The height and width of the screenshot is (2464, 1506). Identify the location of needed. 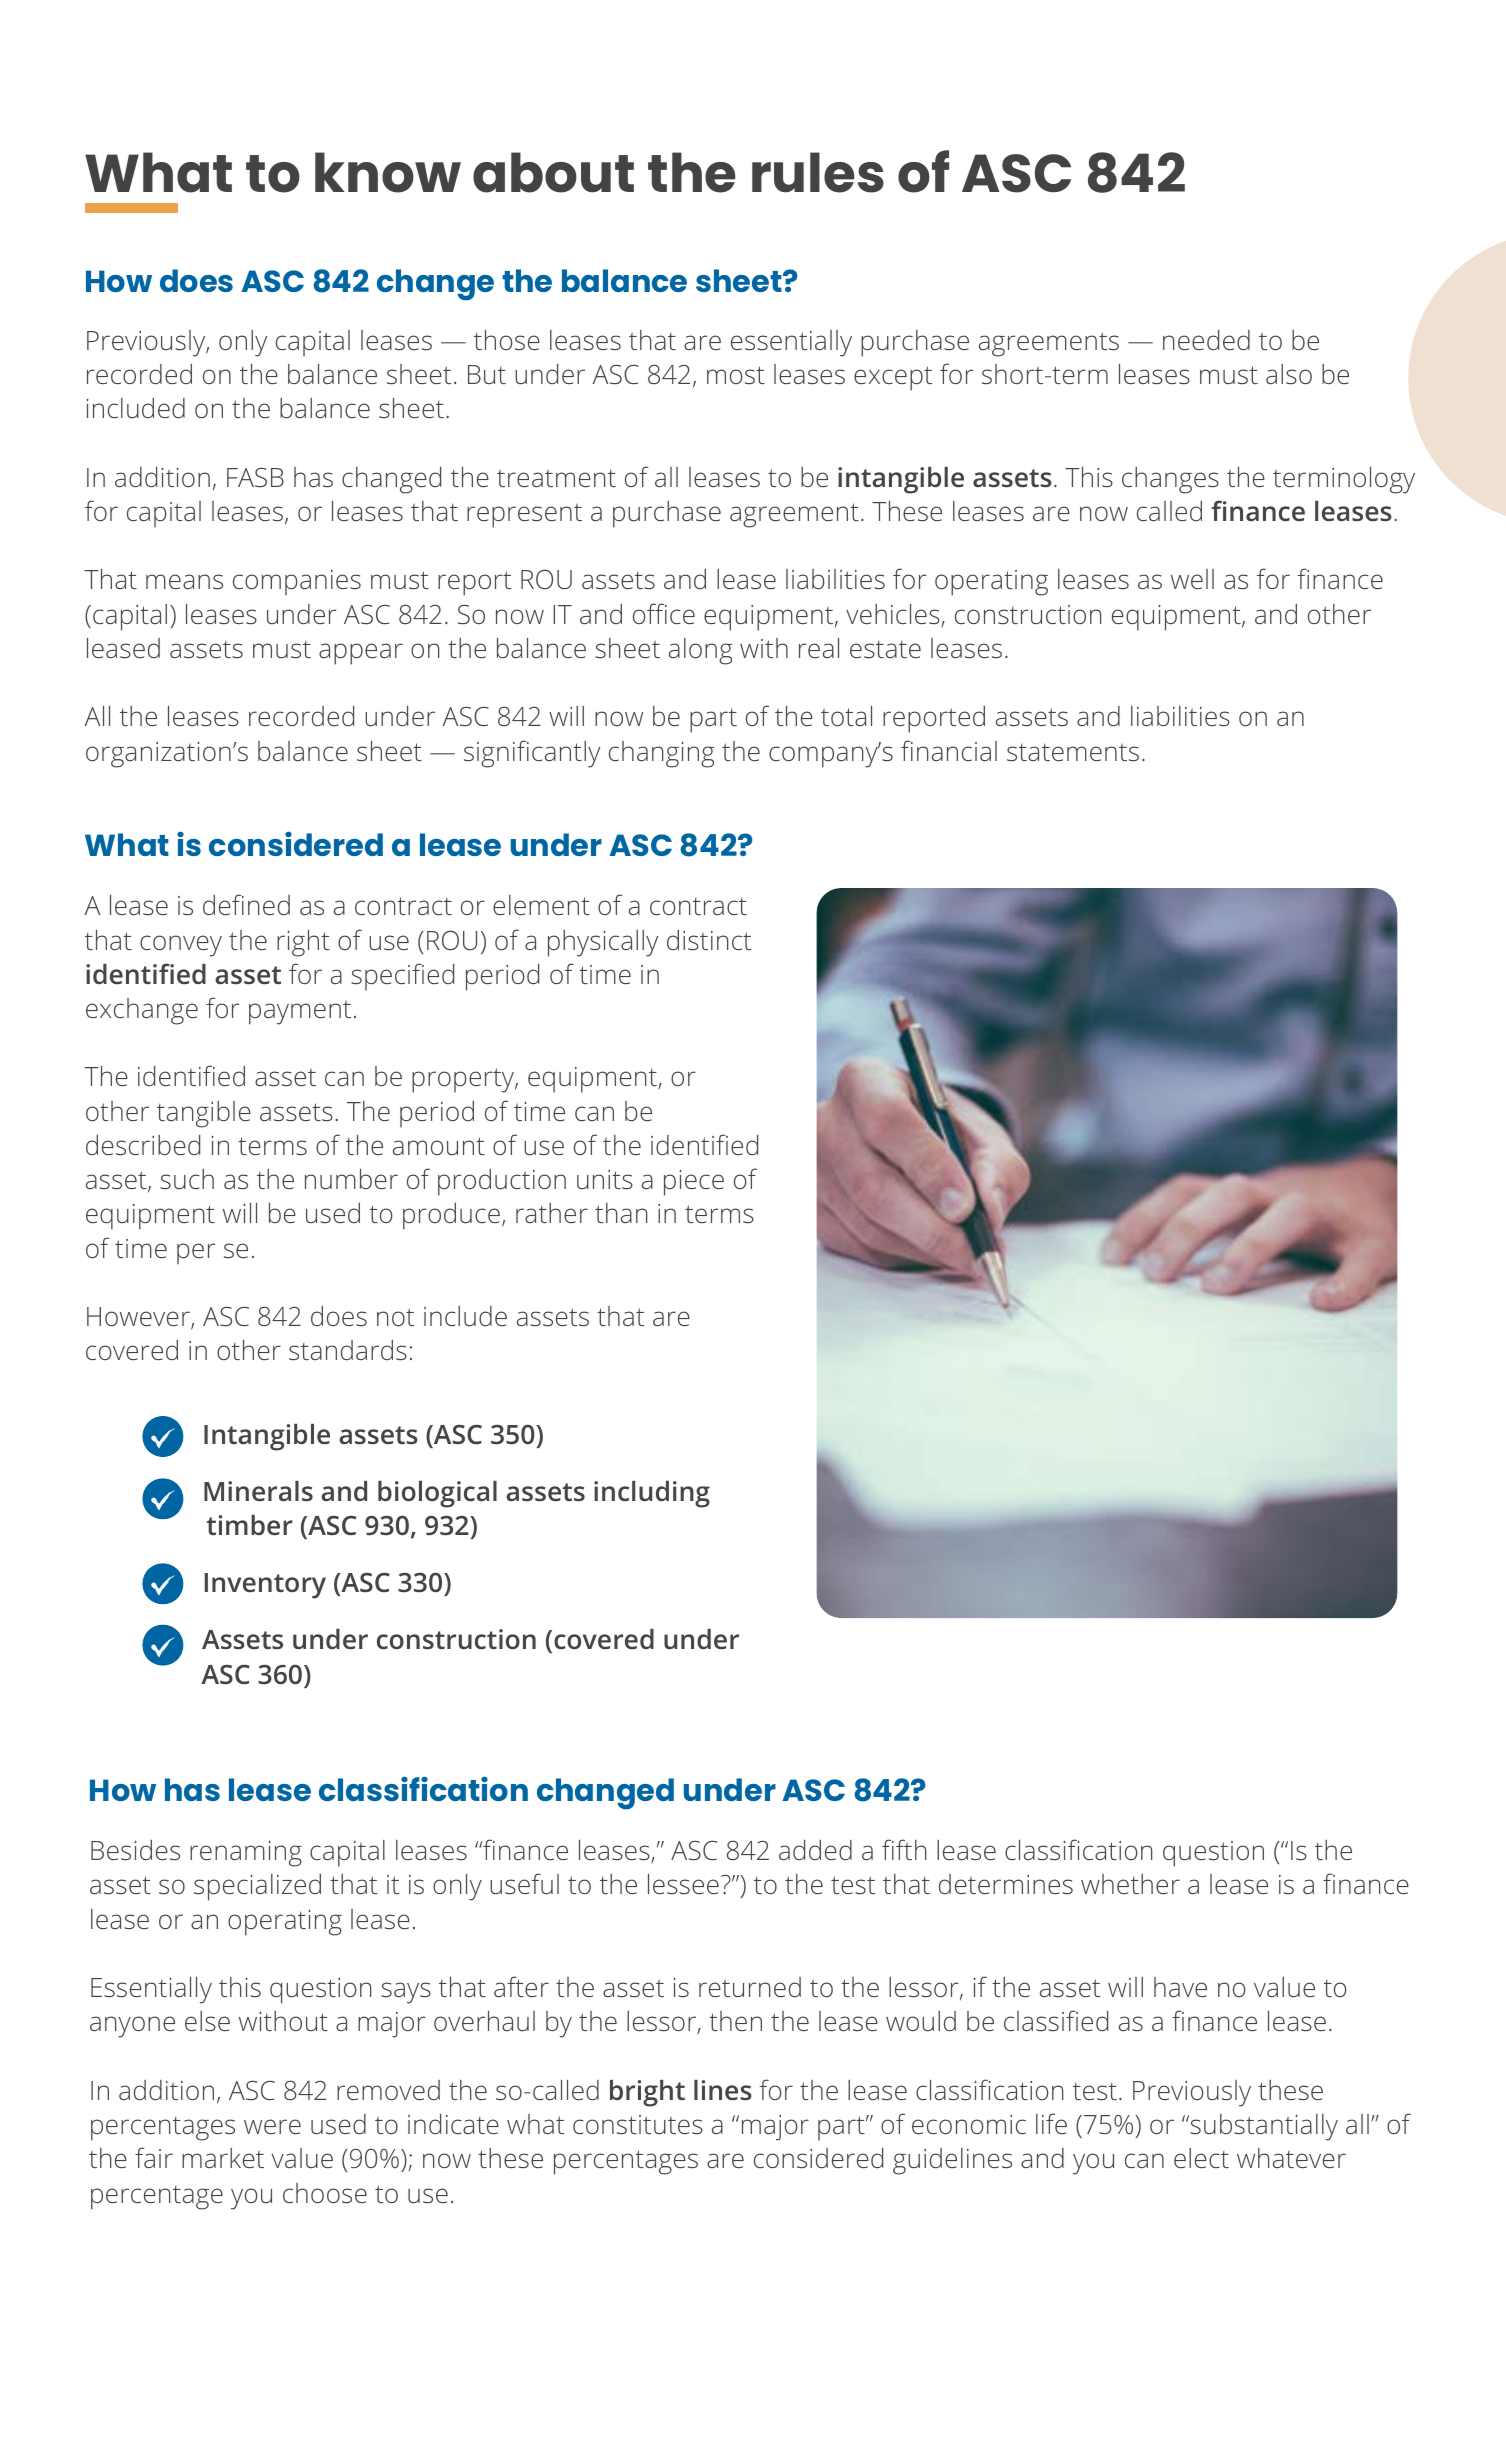
(1206, 340).
